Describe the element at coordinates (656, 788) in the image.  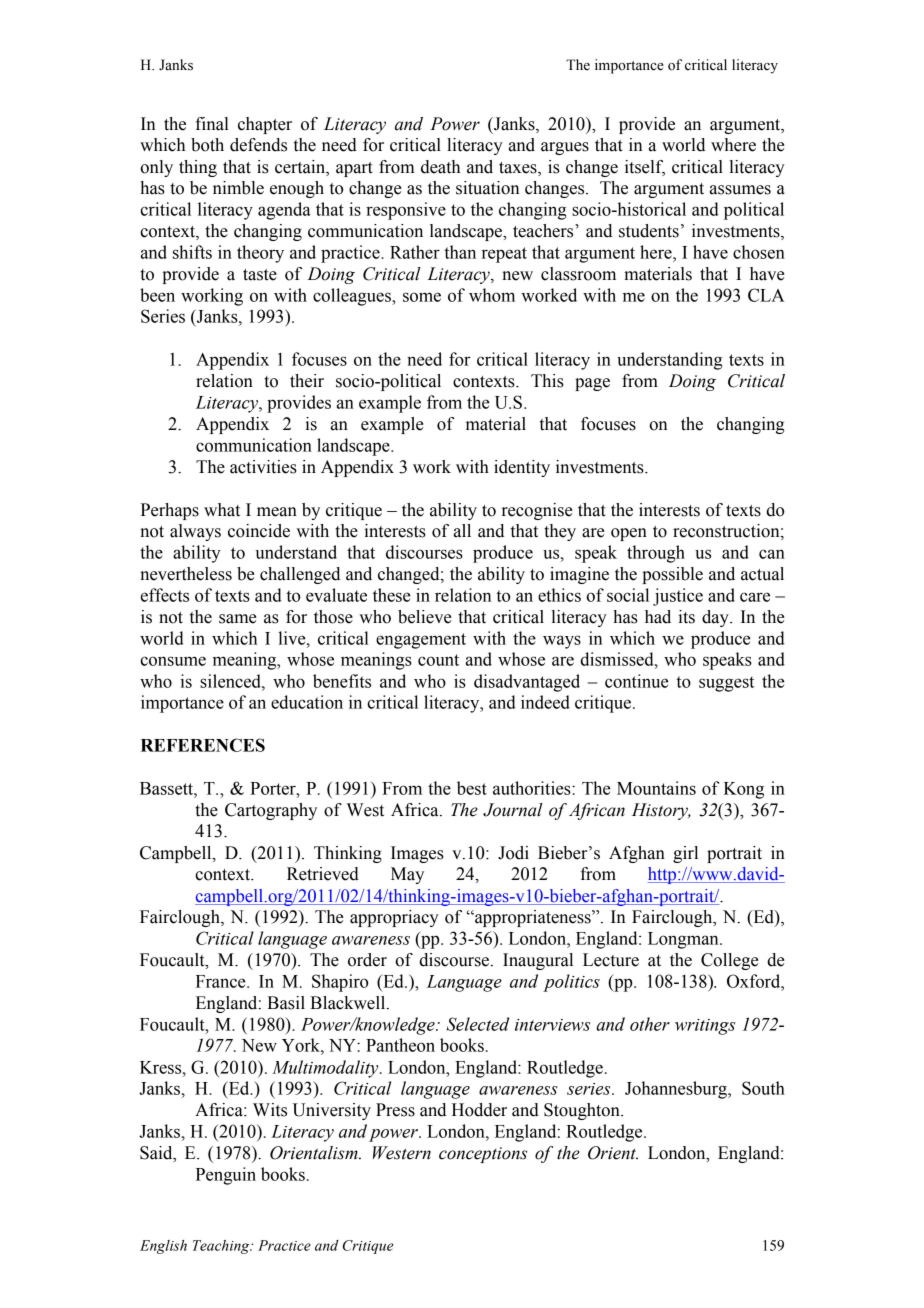
I see `Mountains` at that location.
